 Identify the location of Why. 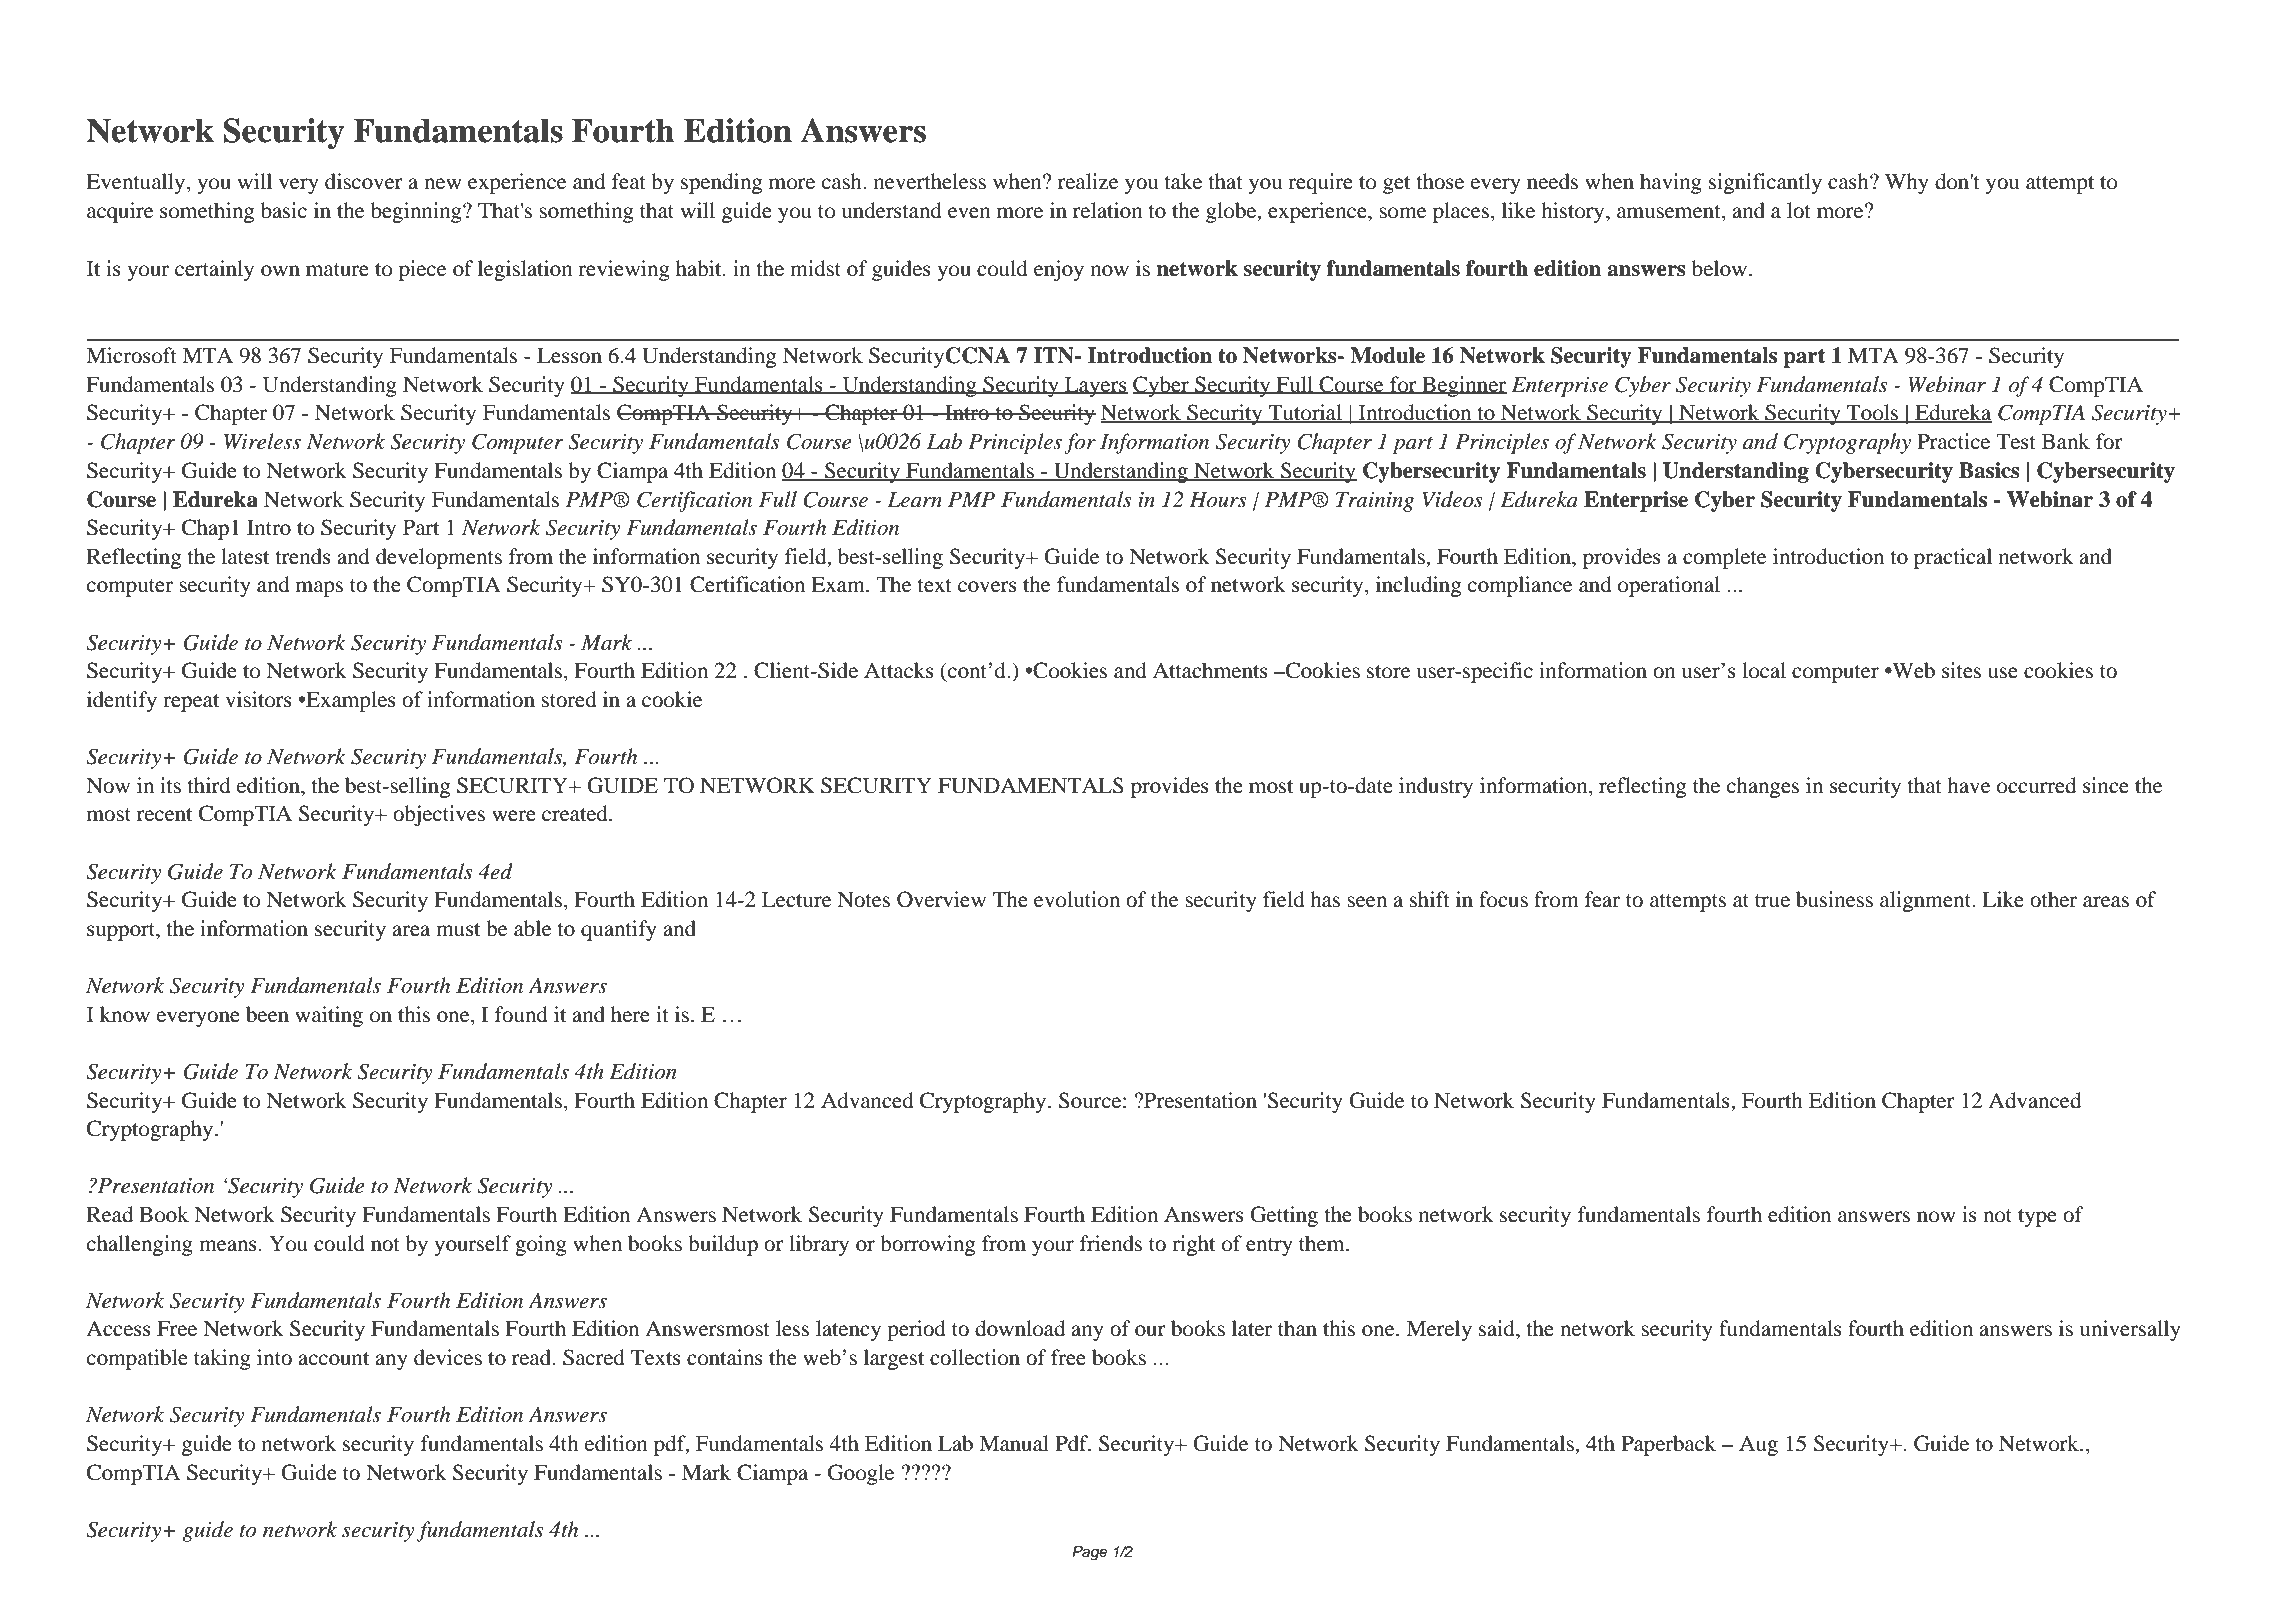
(1906, 183).
